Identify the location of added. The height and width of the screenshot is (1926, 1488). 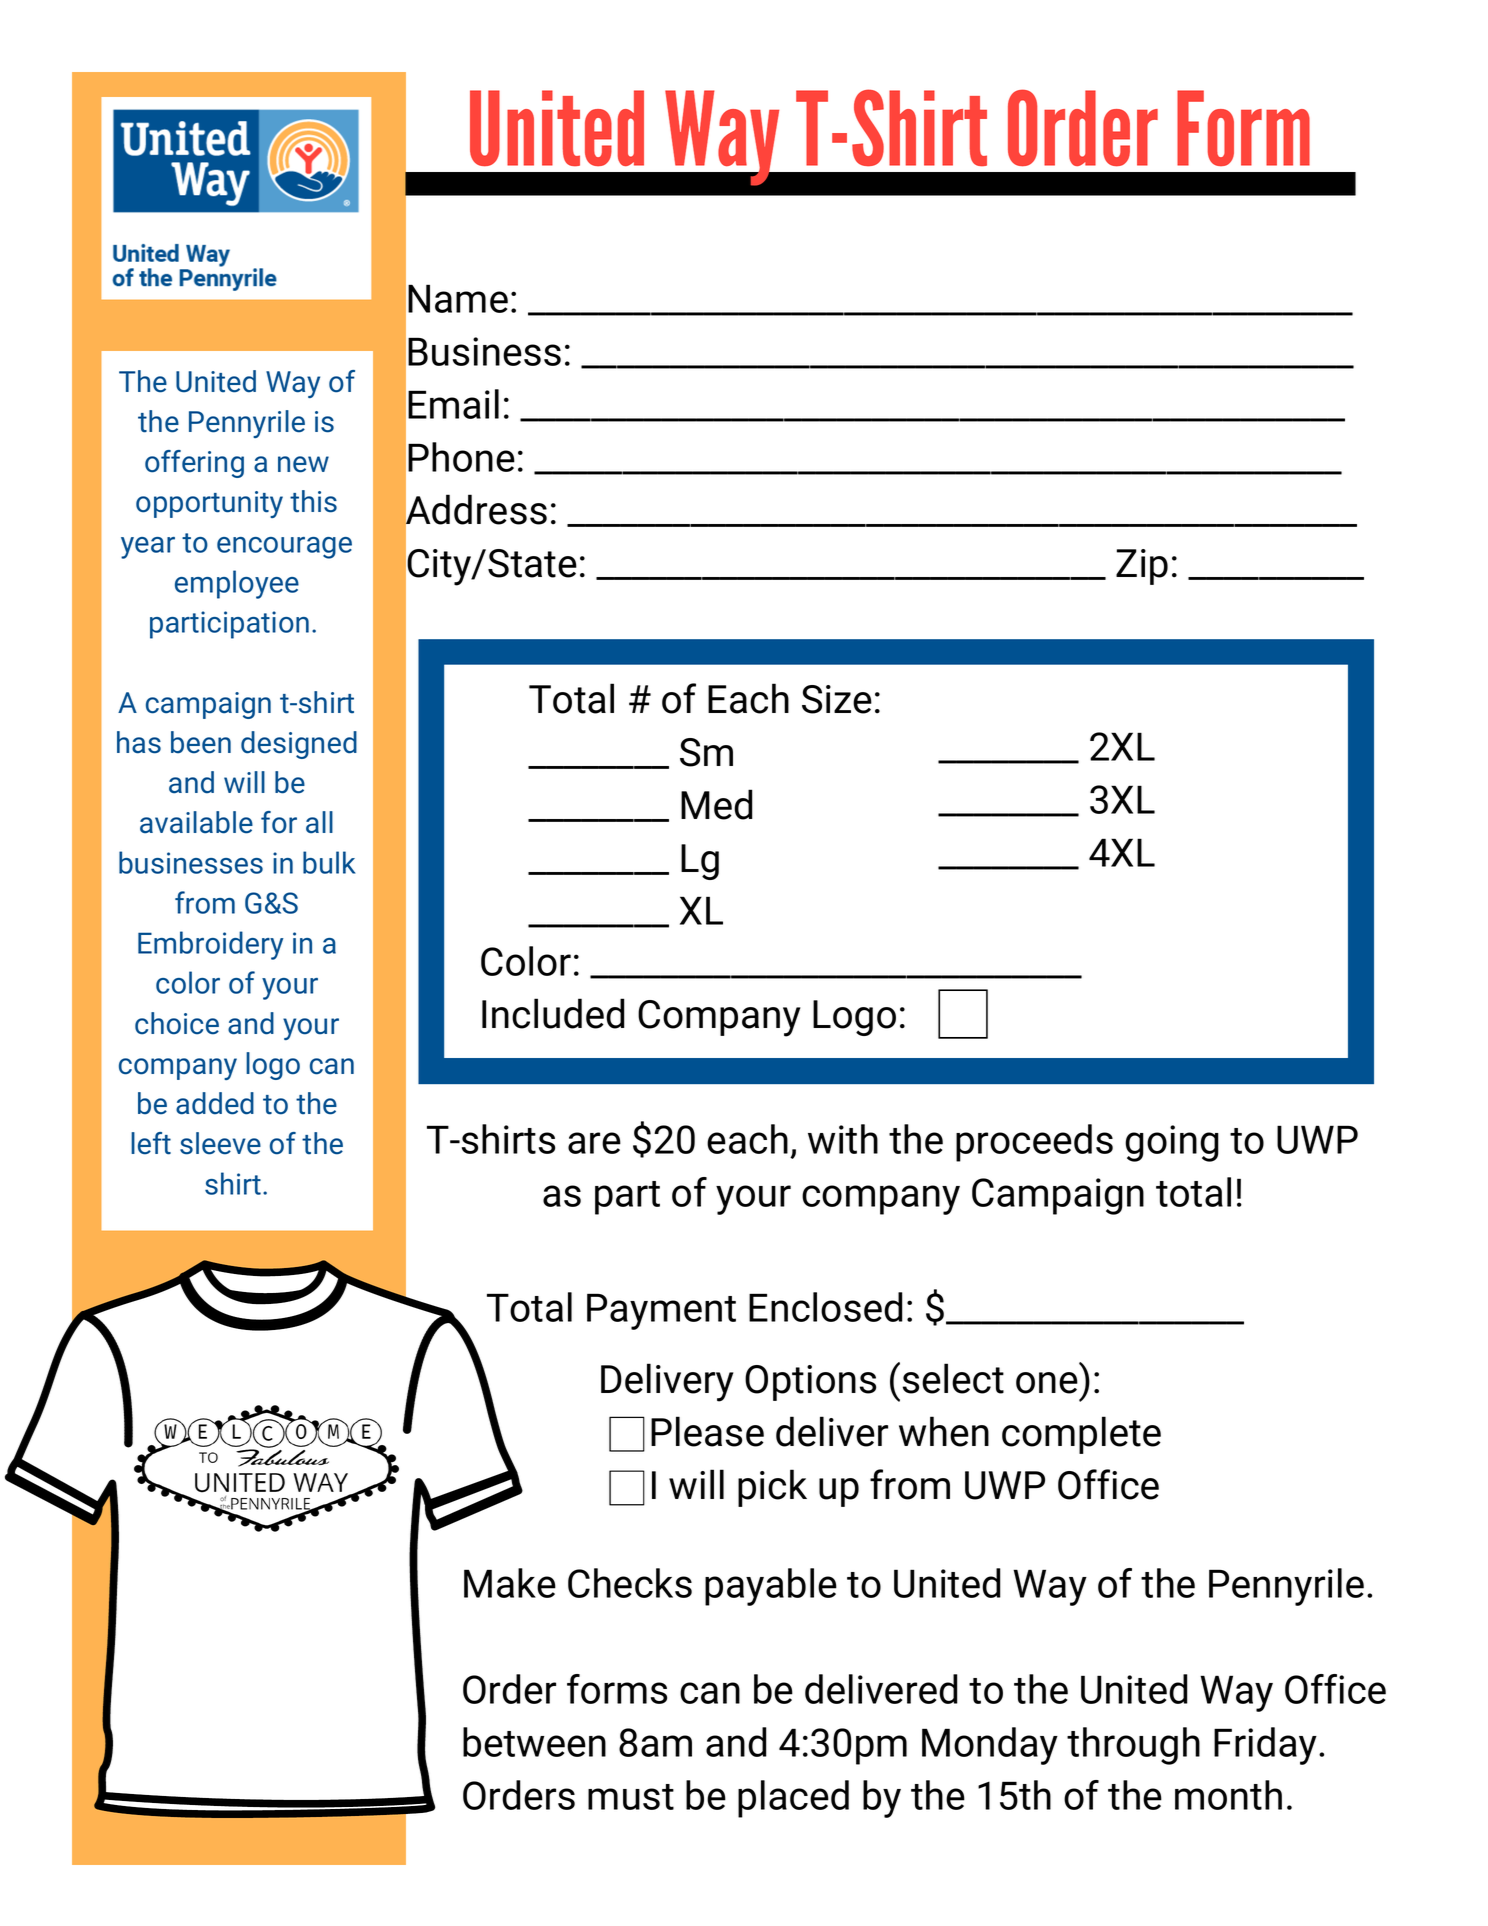
(215, 1103).
